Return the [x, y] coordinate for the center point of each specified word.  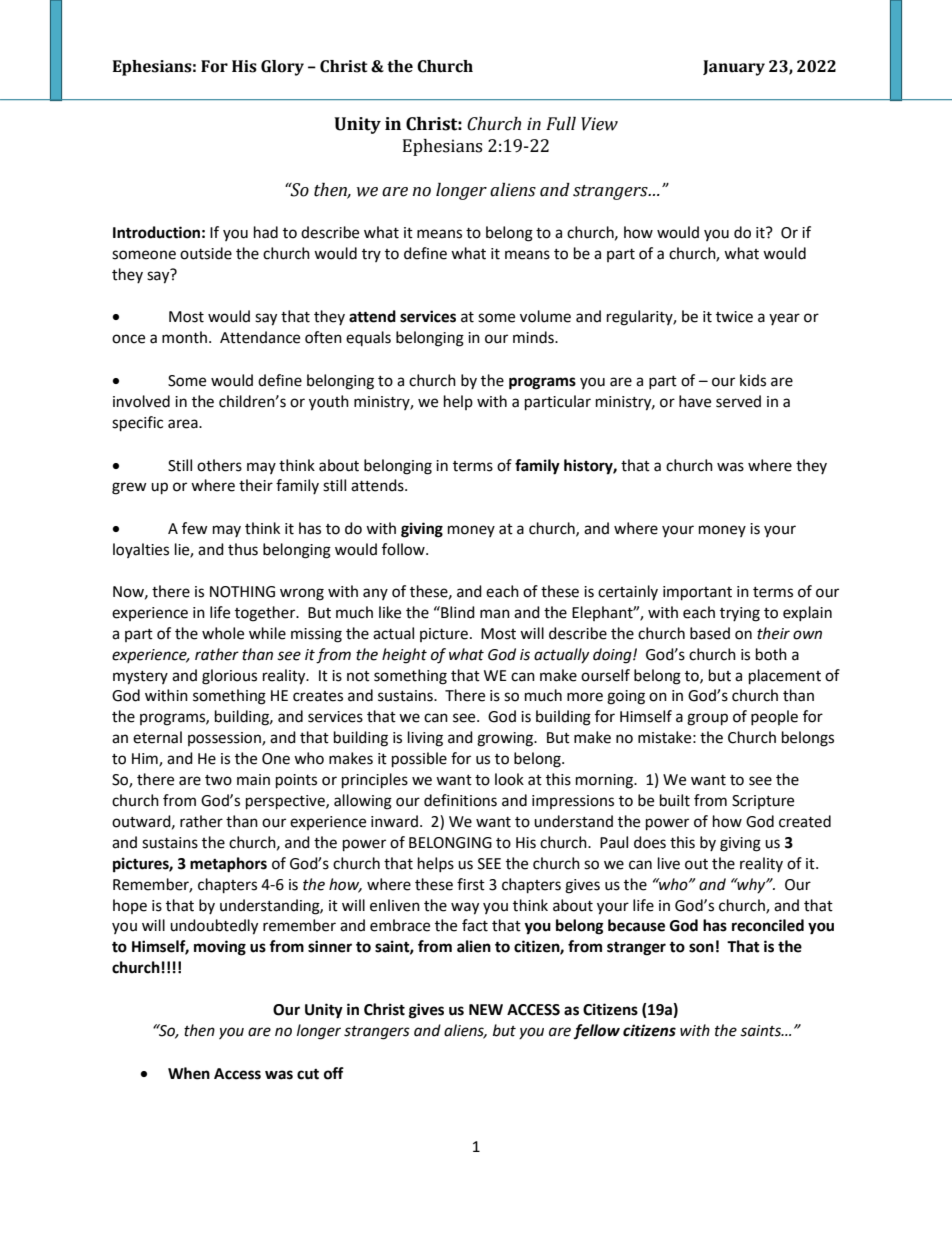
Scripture [763, 802]
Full [561, 124]
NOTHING [242, 592]
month [186, 337]
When [189, 1073]
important [697, 593]
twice [734, 317]
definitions [460, 800]
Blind [457, 612]
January [734, 68]
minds [534, 337]
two [218, 780]
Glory [282, 68]
